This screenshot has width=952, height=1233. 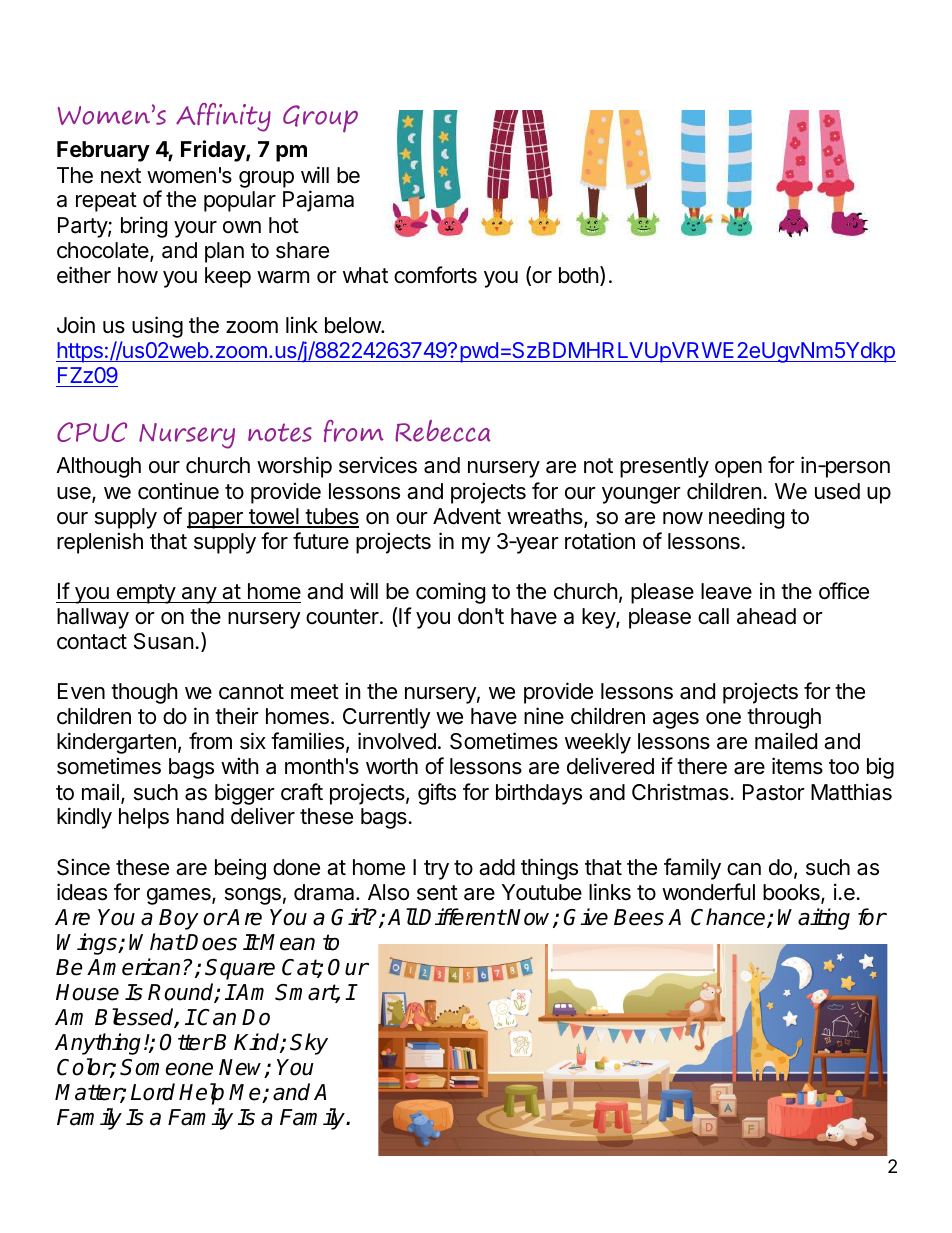 I want to click on Someone, so click(x=166, y=1067).
